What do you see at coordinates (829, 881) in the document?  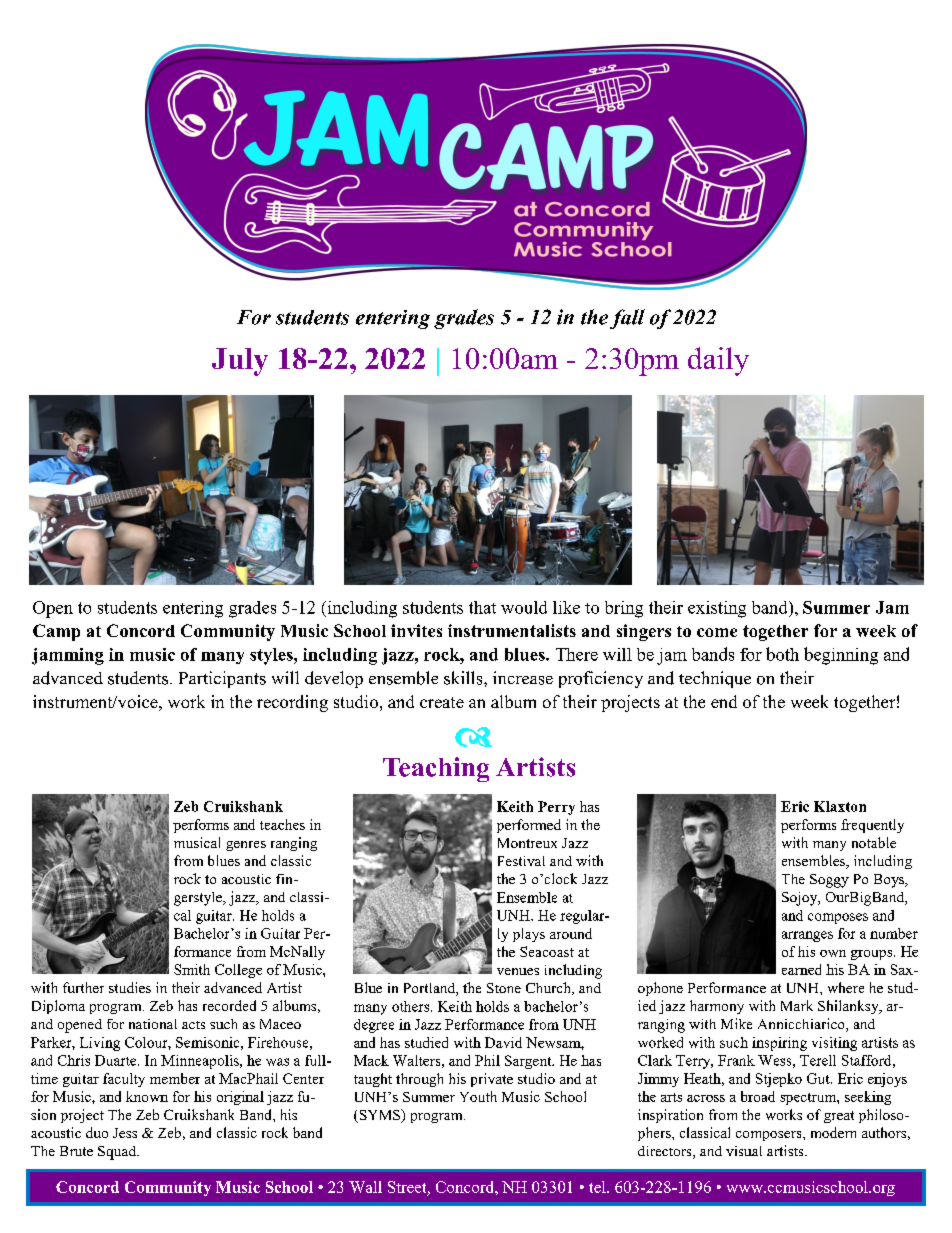 I see `Soggy` at bounding box center [829, 881].
